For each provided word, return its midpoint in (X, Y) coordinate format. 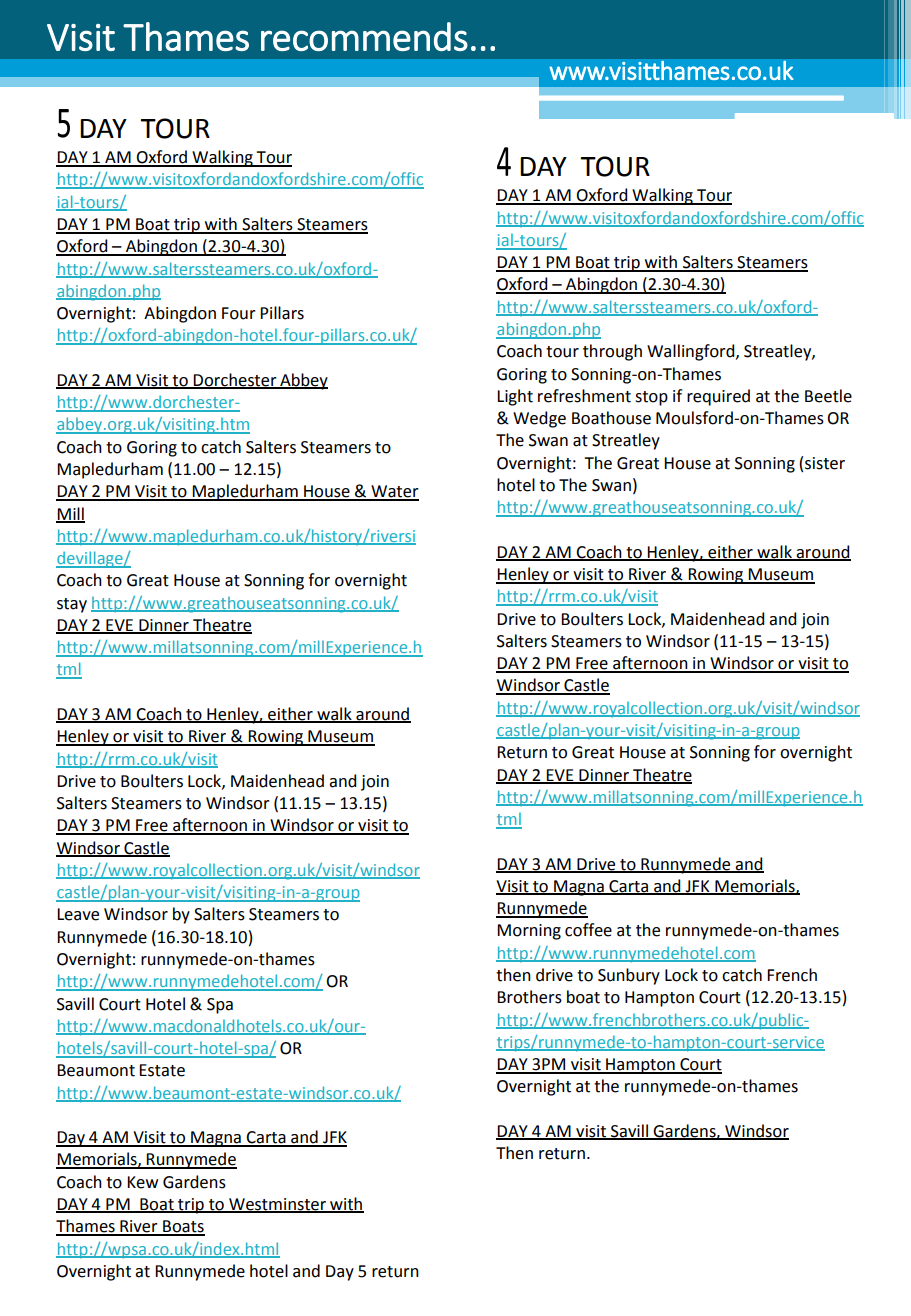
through (612, 352)
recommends (364, 36)
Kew (142, 1182)
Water (394, 492)
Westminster (277, 1205)
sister (825, 463)
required (718, 397)
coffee (588, 930)
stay (72, 605)
